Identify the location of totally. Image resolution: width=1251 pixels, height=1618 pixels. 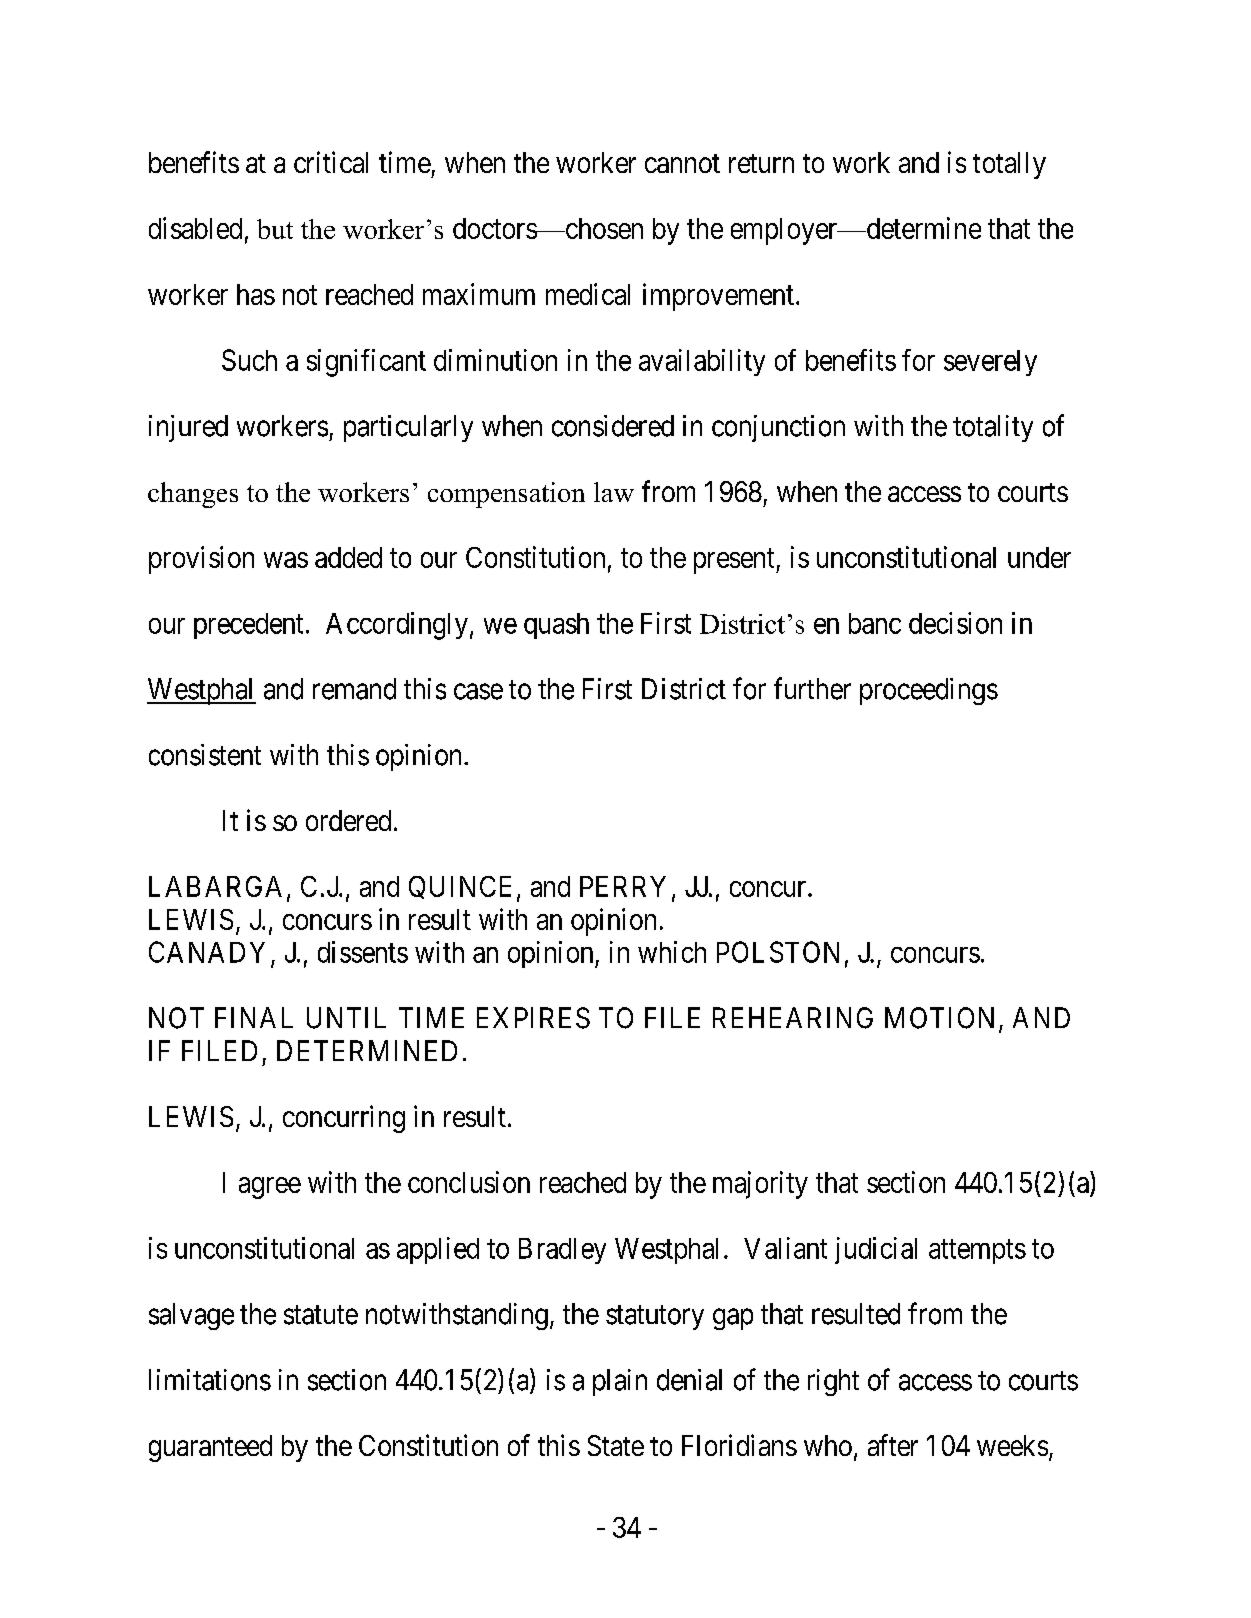
(1009, 165).
